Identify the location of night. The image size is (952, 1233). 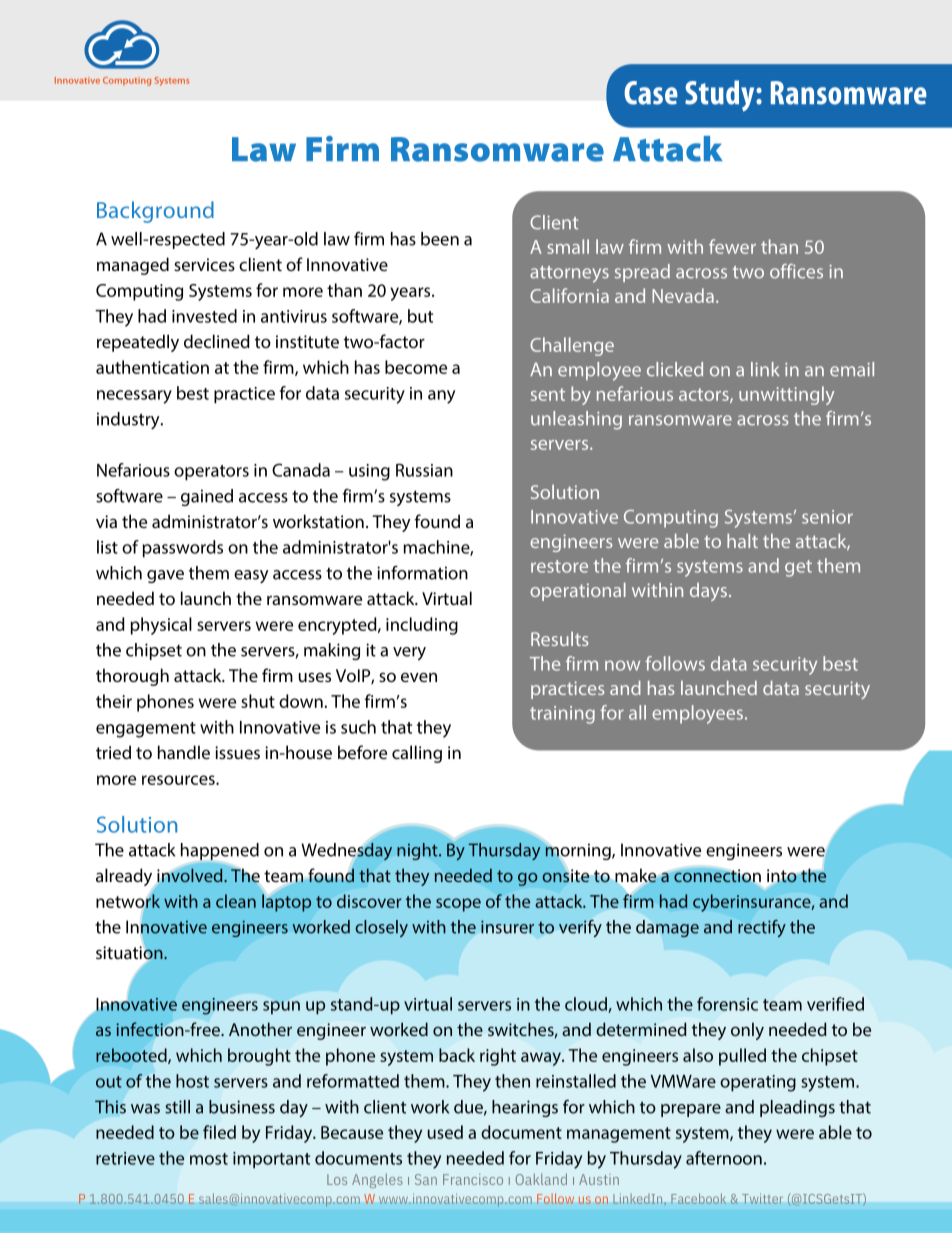
(418, 851).
